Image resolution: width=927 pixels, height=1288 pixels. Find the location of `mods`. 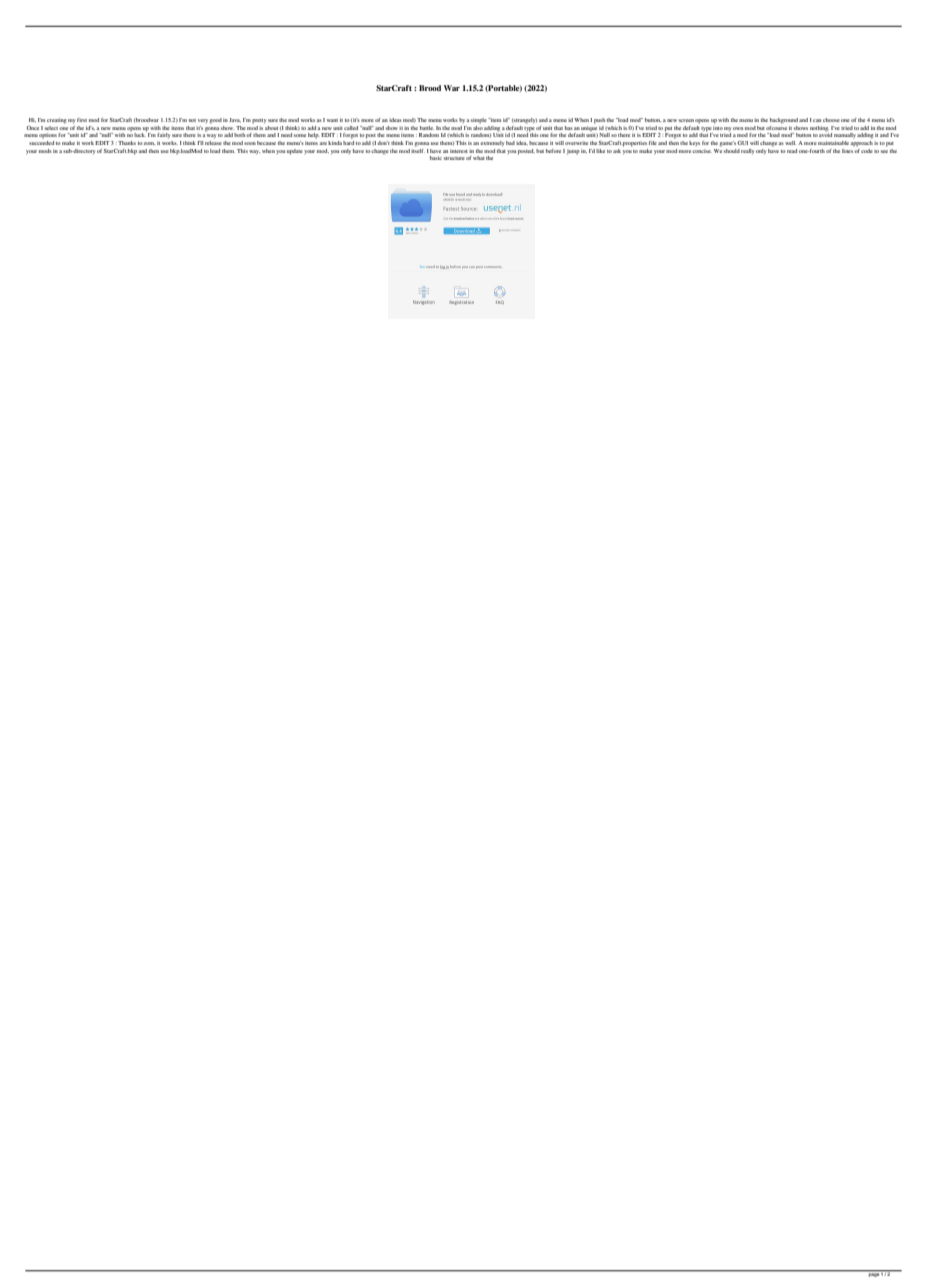

mods is located at coordinates (45, 151).
